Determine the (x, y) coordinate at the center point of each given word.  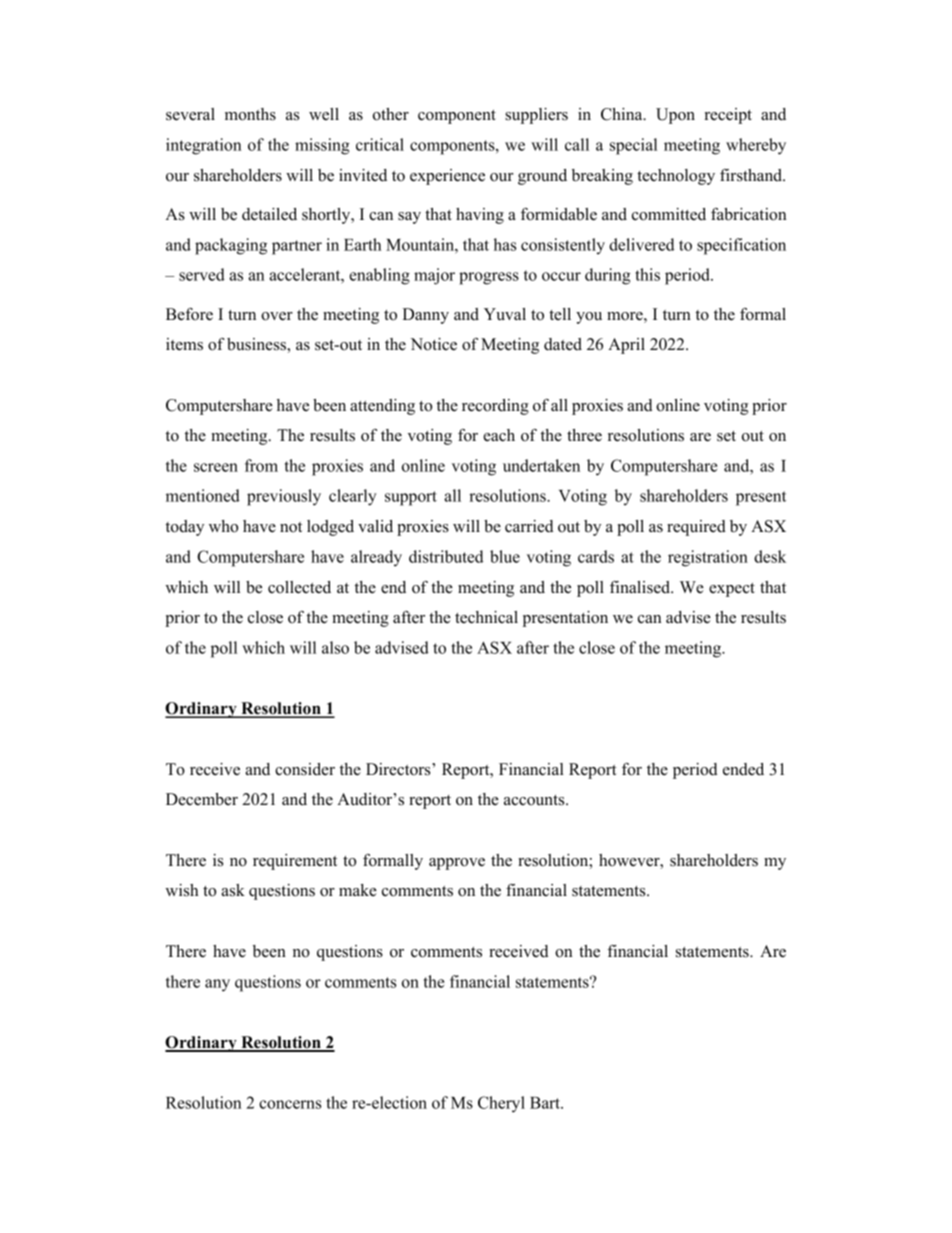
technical (486, 617)
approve (457, 864)
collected (299, 587)
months (250, 114)
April (626, 346)
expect (732, 590)
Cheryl (501, 1104)
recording (495, 407)
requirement (295, 862)
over (277, 316)
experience (447, 177)
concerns (290, 1104)
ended (743, 769)
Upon (675, 116)
